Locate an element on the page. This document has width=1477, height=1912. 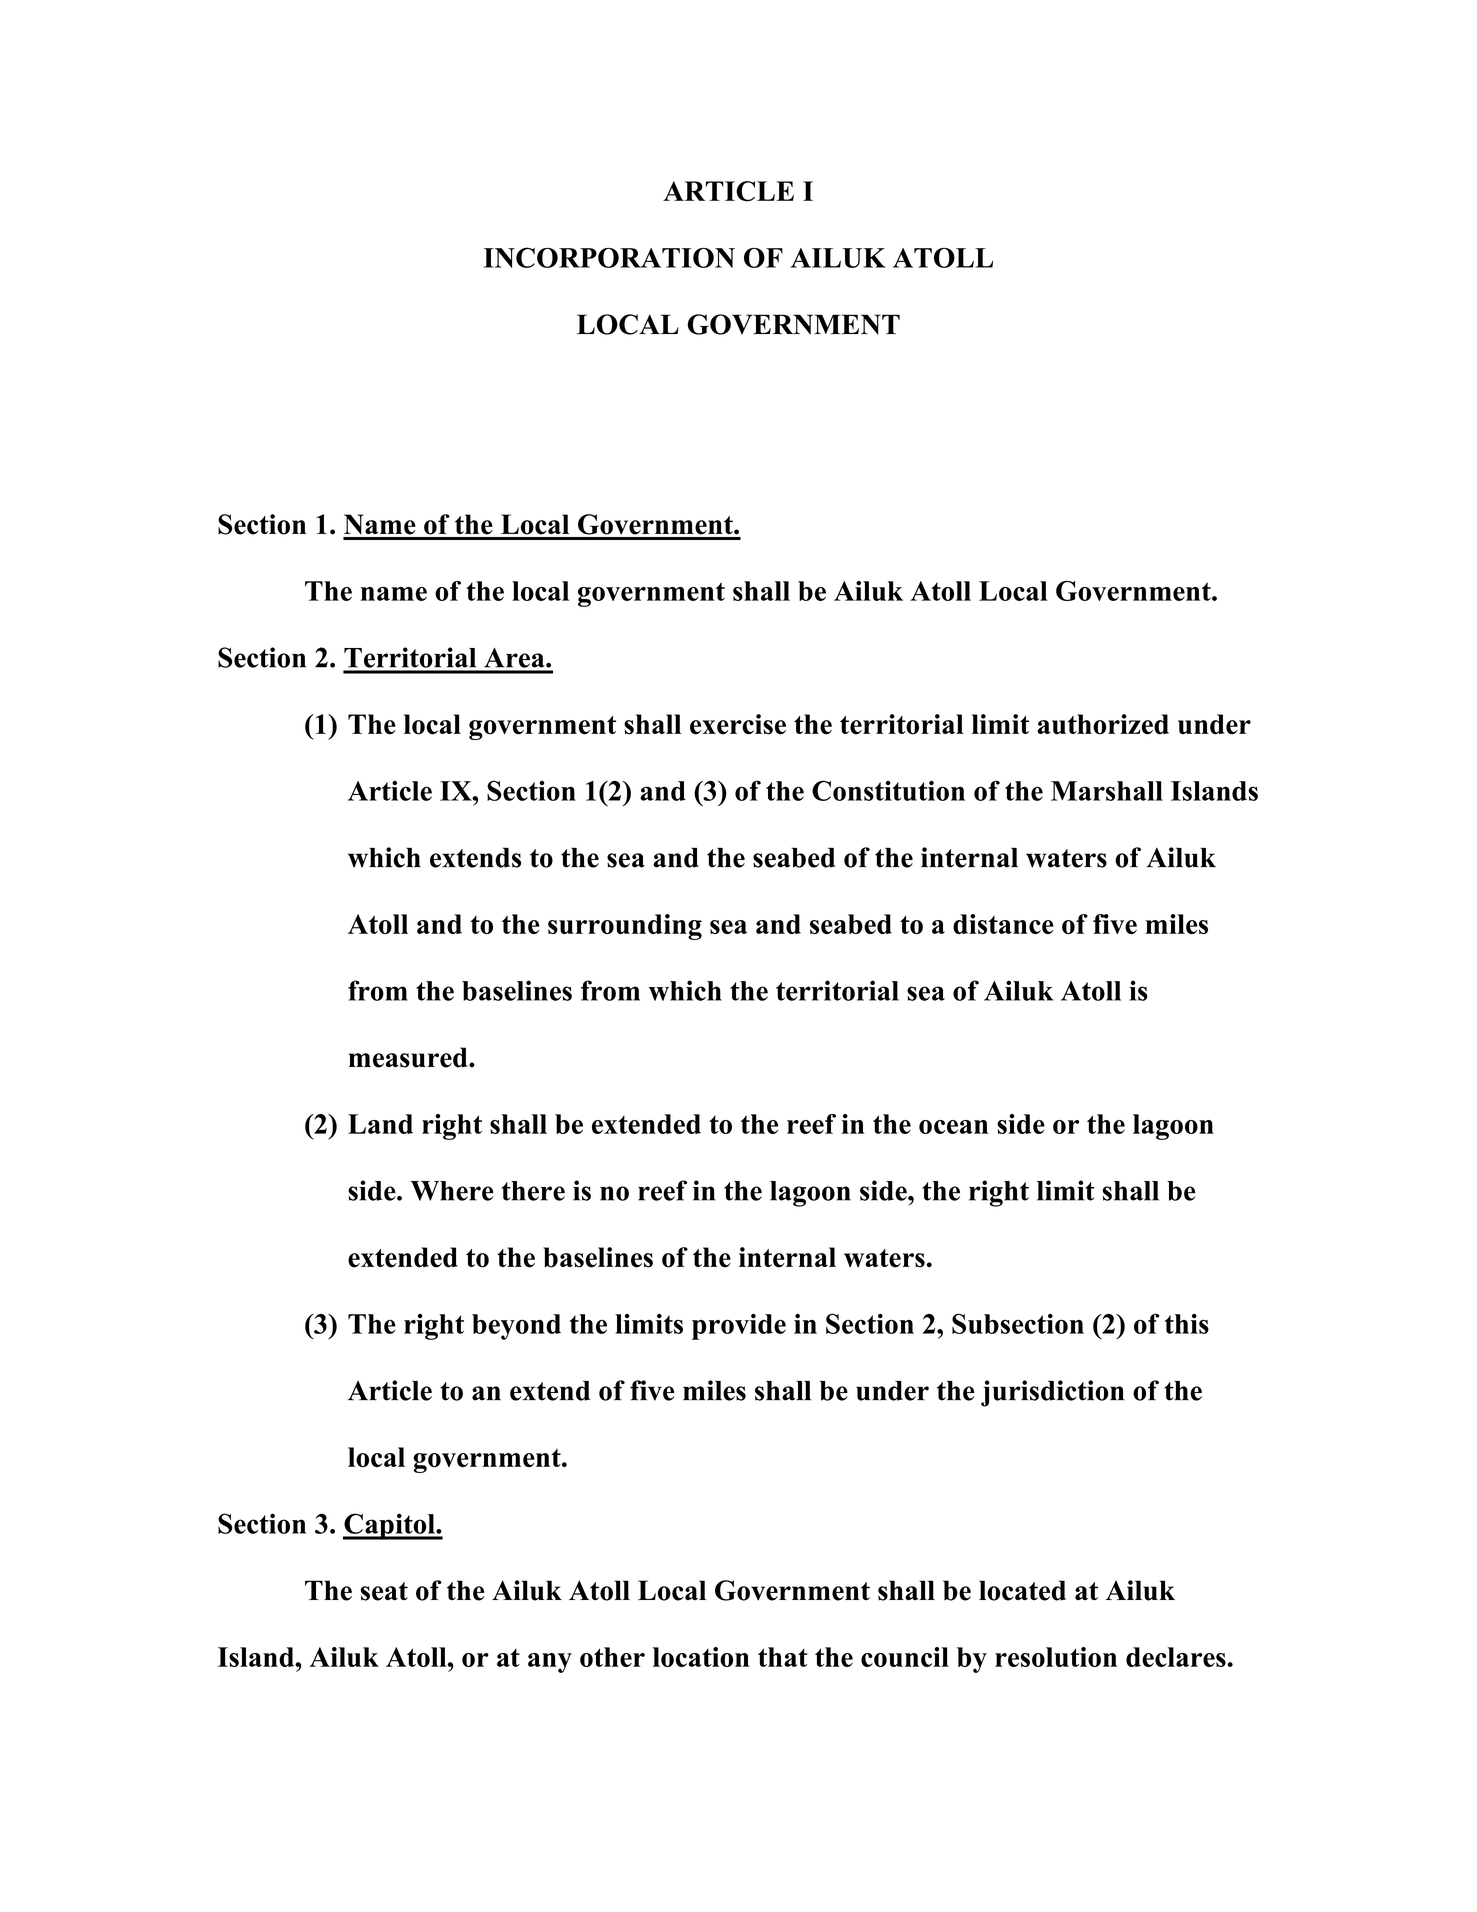
ocean is located at coordinates (953, 1127).
